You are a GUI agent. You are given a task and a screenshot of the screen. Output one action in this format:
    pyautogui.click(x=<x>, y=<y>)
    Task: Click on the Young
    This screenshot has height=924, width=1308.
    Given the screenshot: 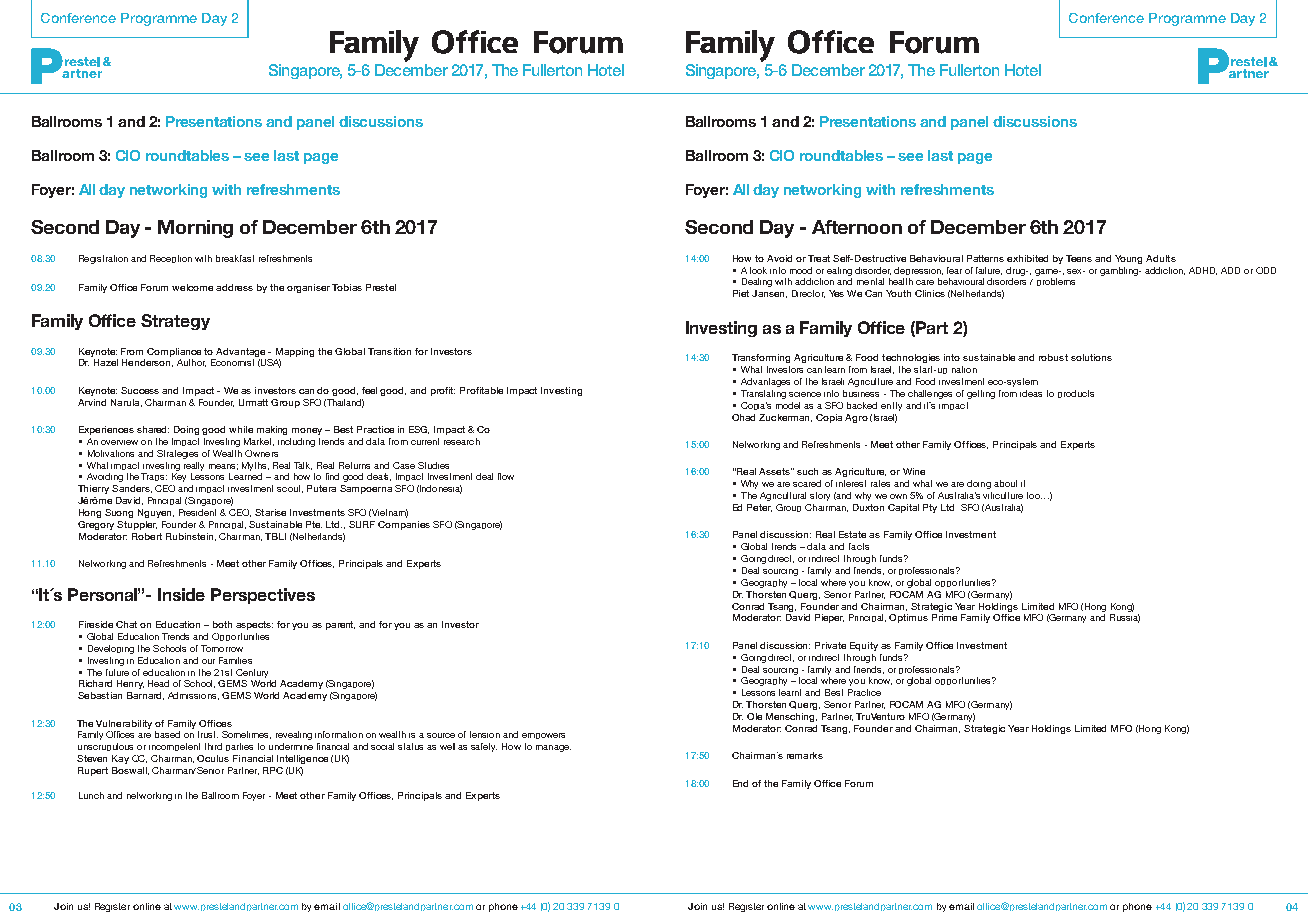 What is the action you would take?
    pyautogui.click(x=1128, y=259)
